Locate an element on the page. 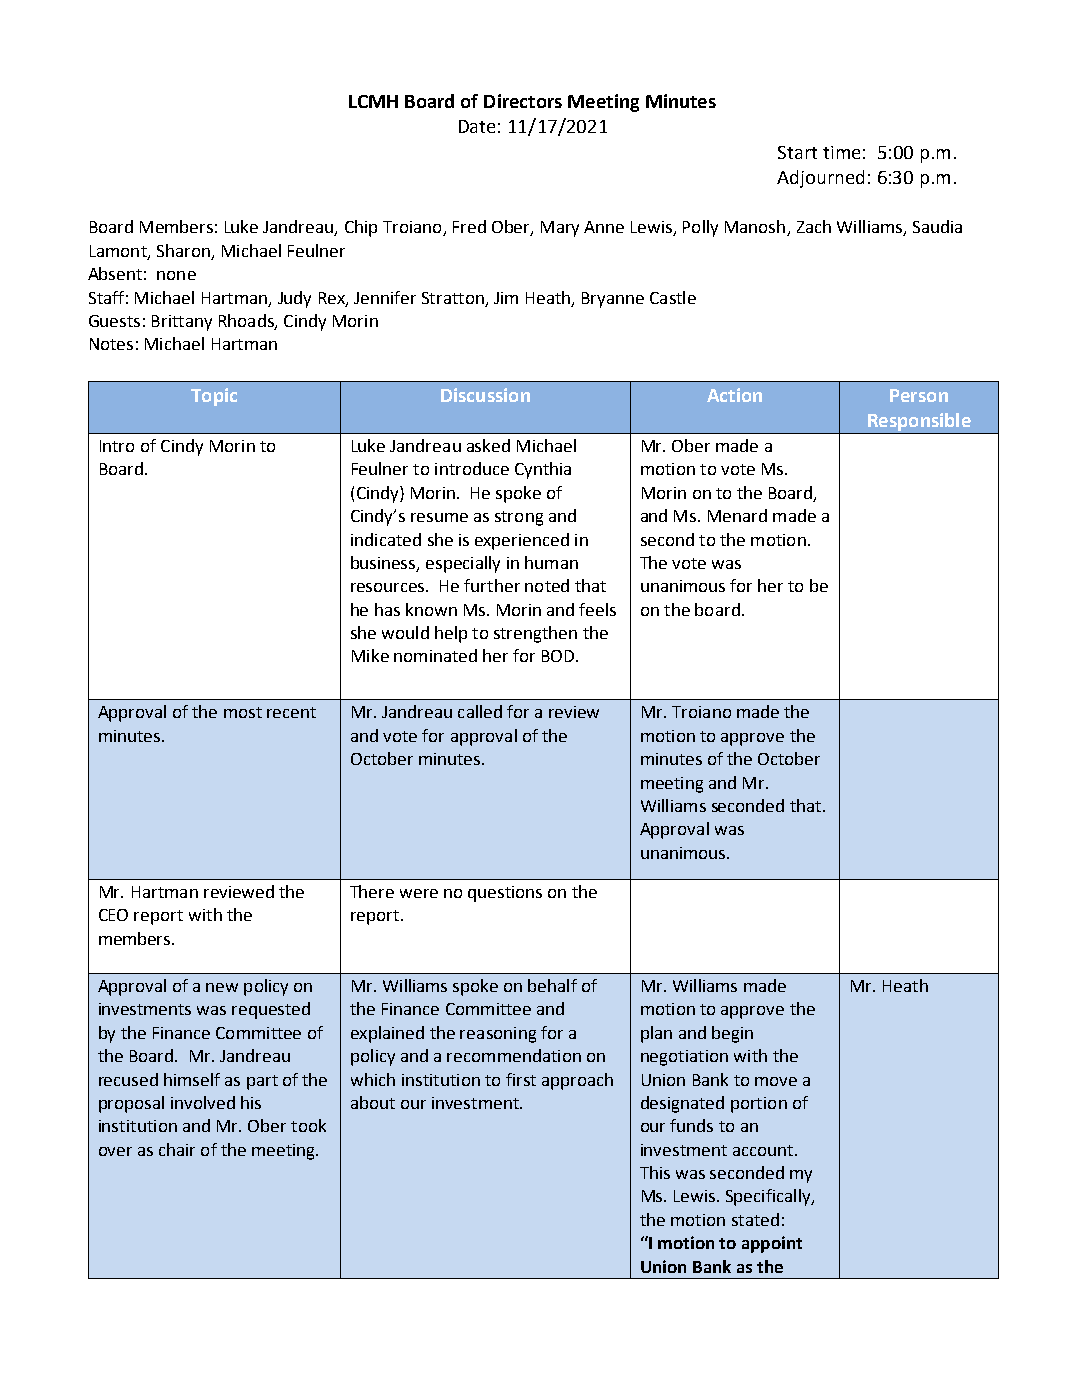 Image resolution: width=1065 pixels, height=1379 pixels. Menard is located at coordinates (737, 515).
